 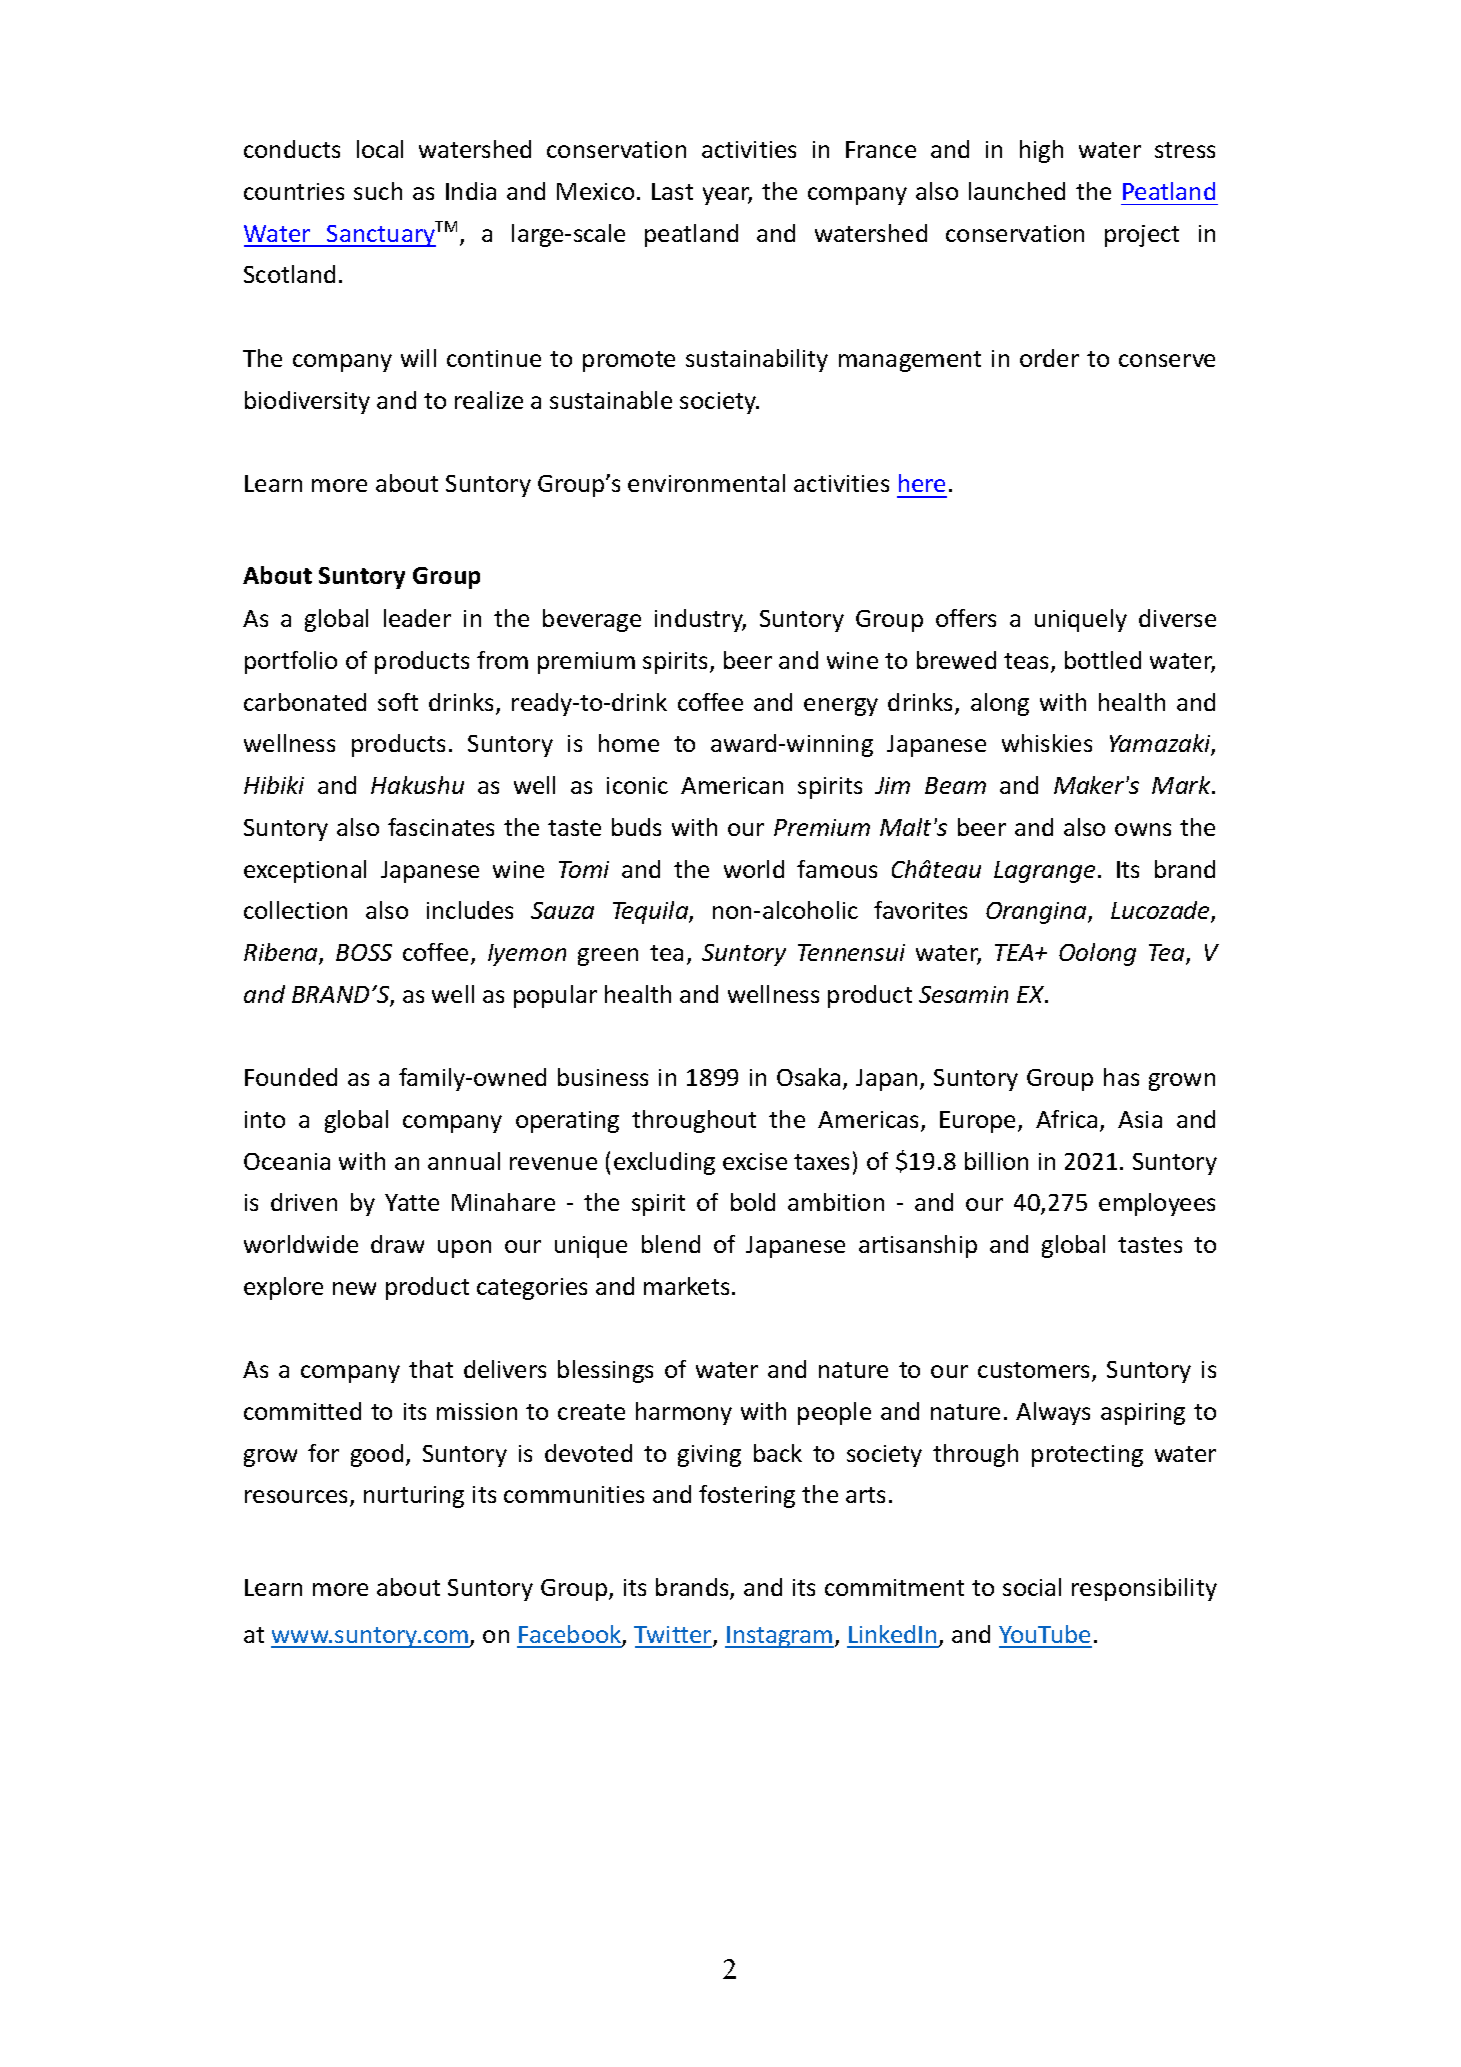 What do you see at coordinates (1017, 191) in the screenshot?
I see `launched` at bounding box center [1017, 191].
